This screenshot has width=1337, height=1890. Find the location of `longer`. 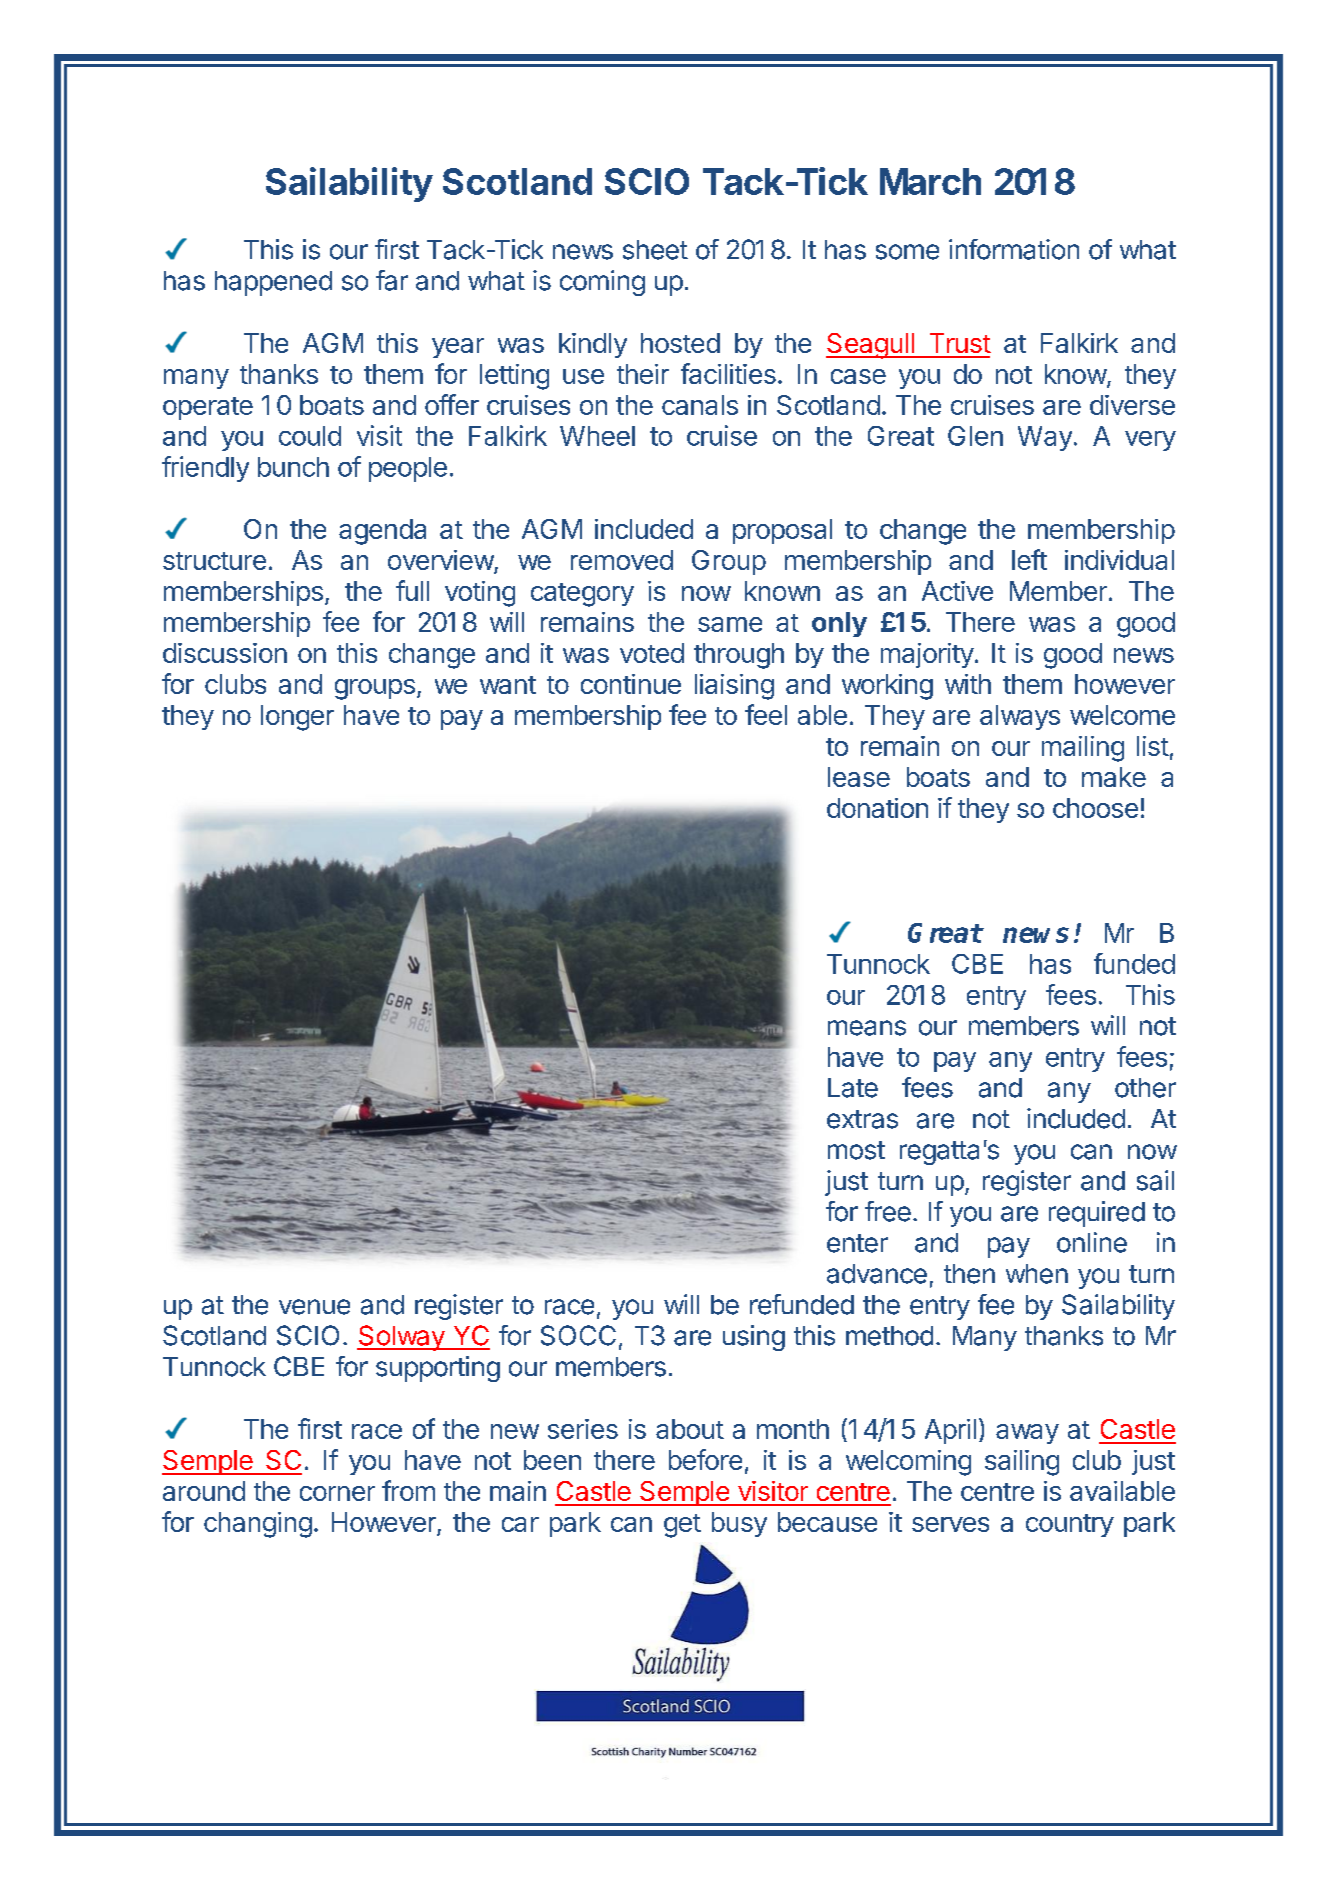

longer is located at coordinates (297, 718).
